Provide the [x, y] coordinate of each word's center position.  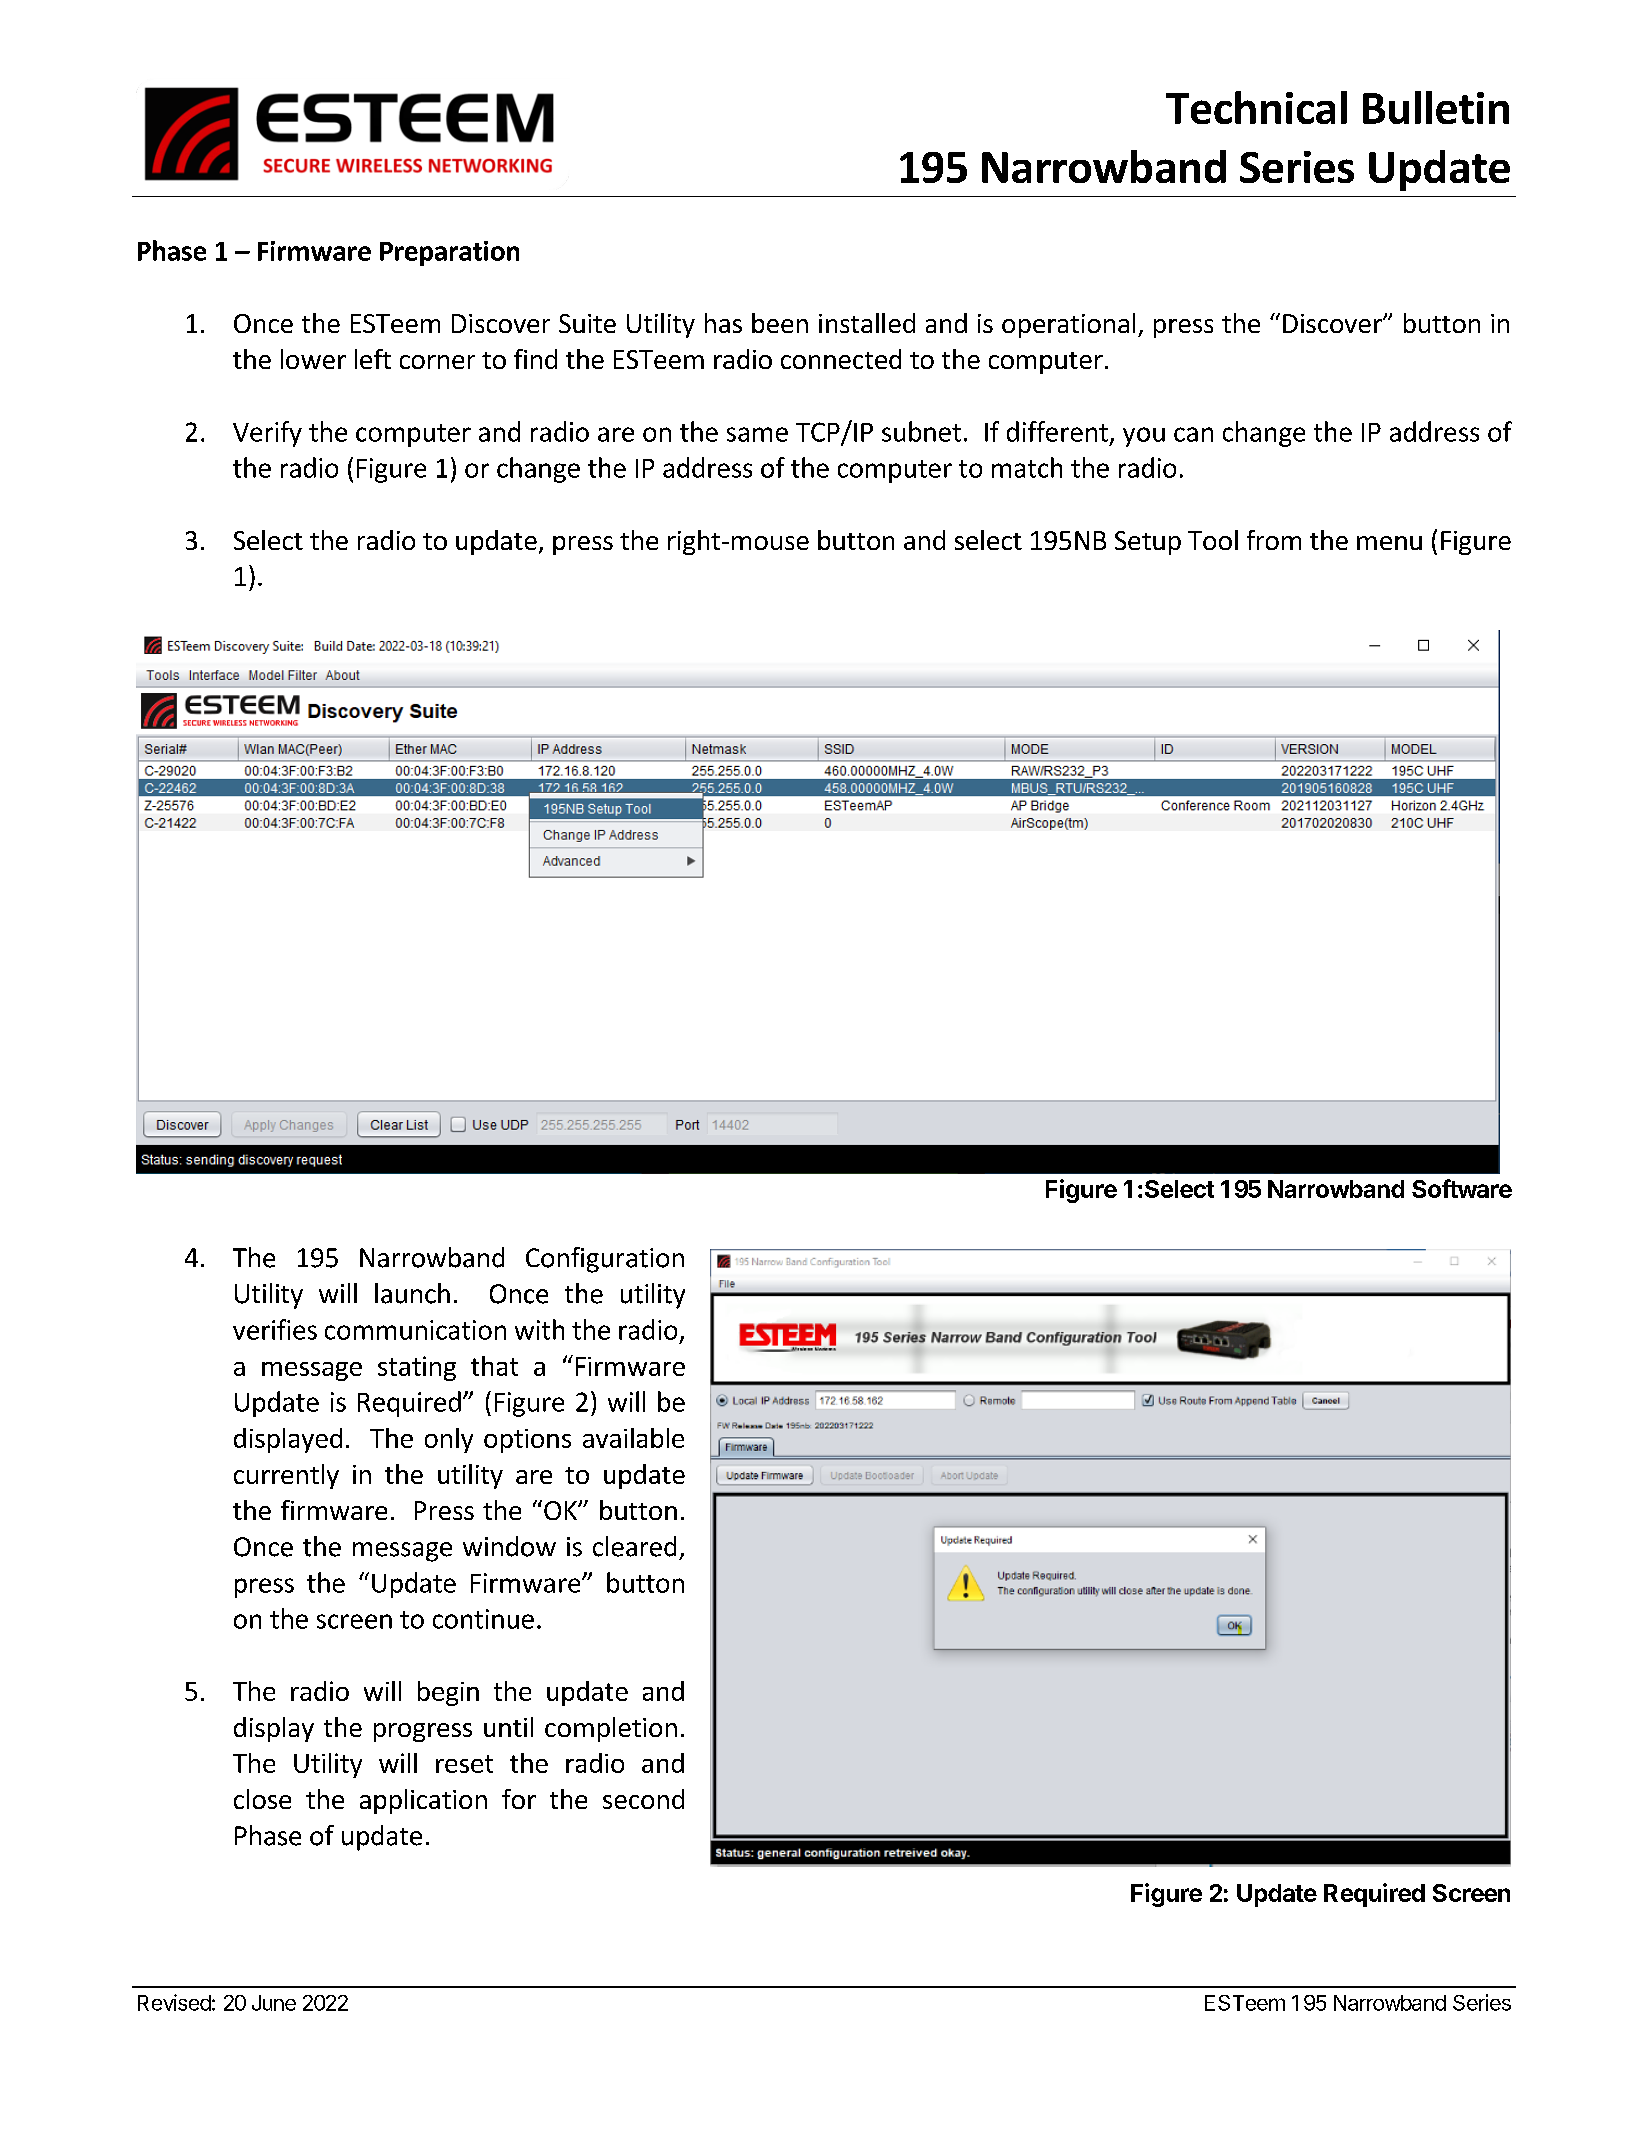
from [1274, 540]
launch [412, 1293]
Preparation [449, 253]
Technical [1256, 107]
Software [1462, 1188]
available [633, 1438]
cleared [634, 1546]
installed [867, 323]
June [274, 2003]
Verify [267, 434]
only [449, 1440]
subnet [921, 431]
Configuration [605, 1260]
